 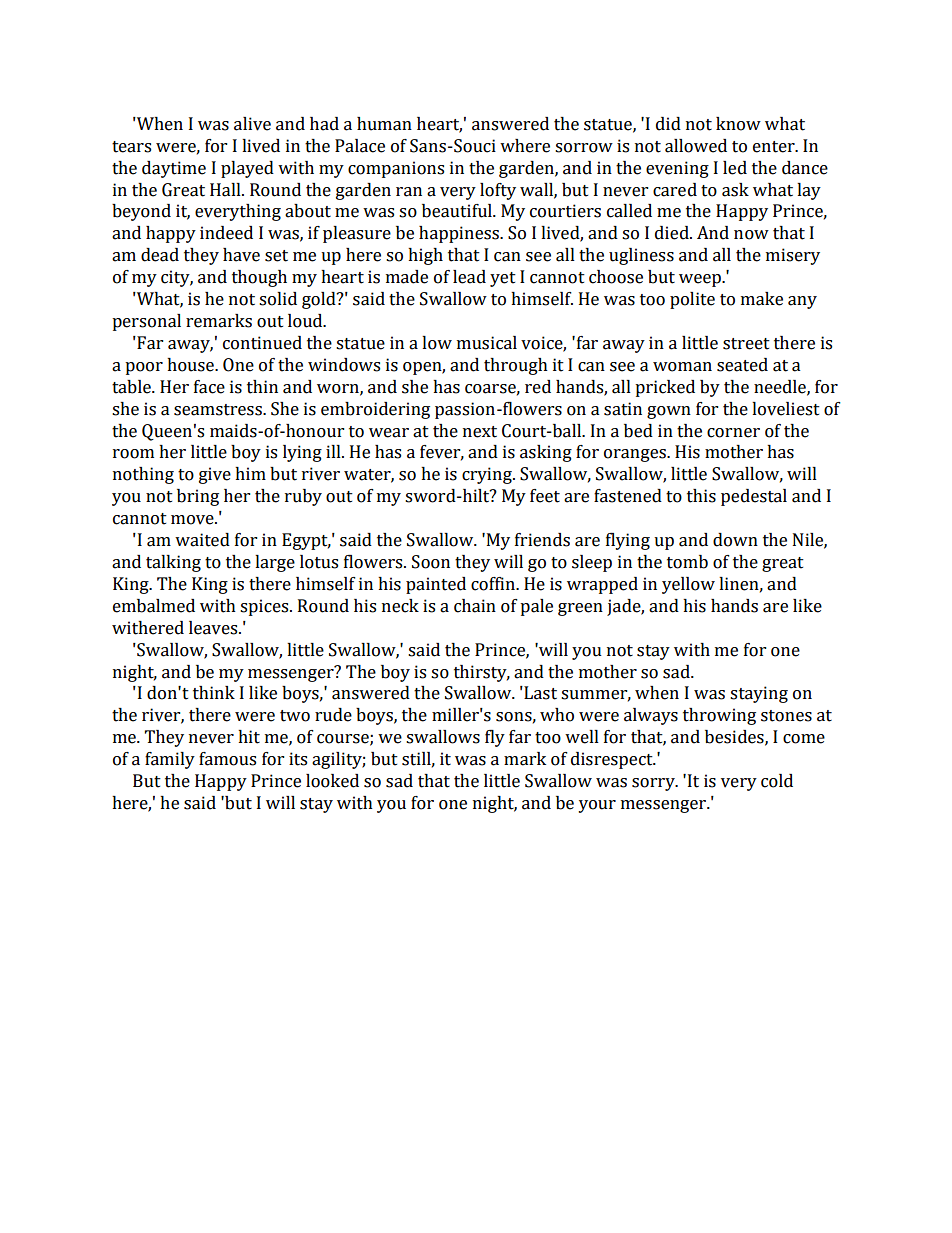 I want to click on your, so click(x=597, y=806).
